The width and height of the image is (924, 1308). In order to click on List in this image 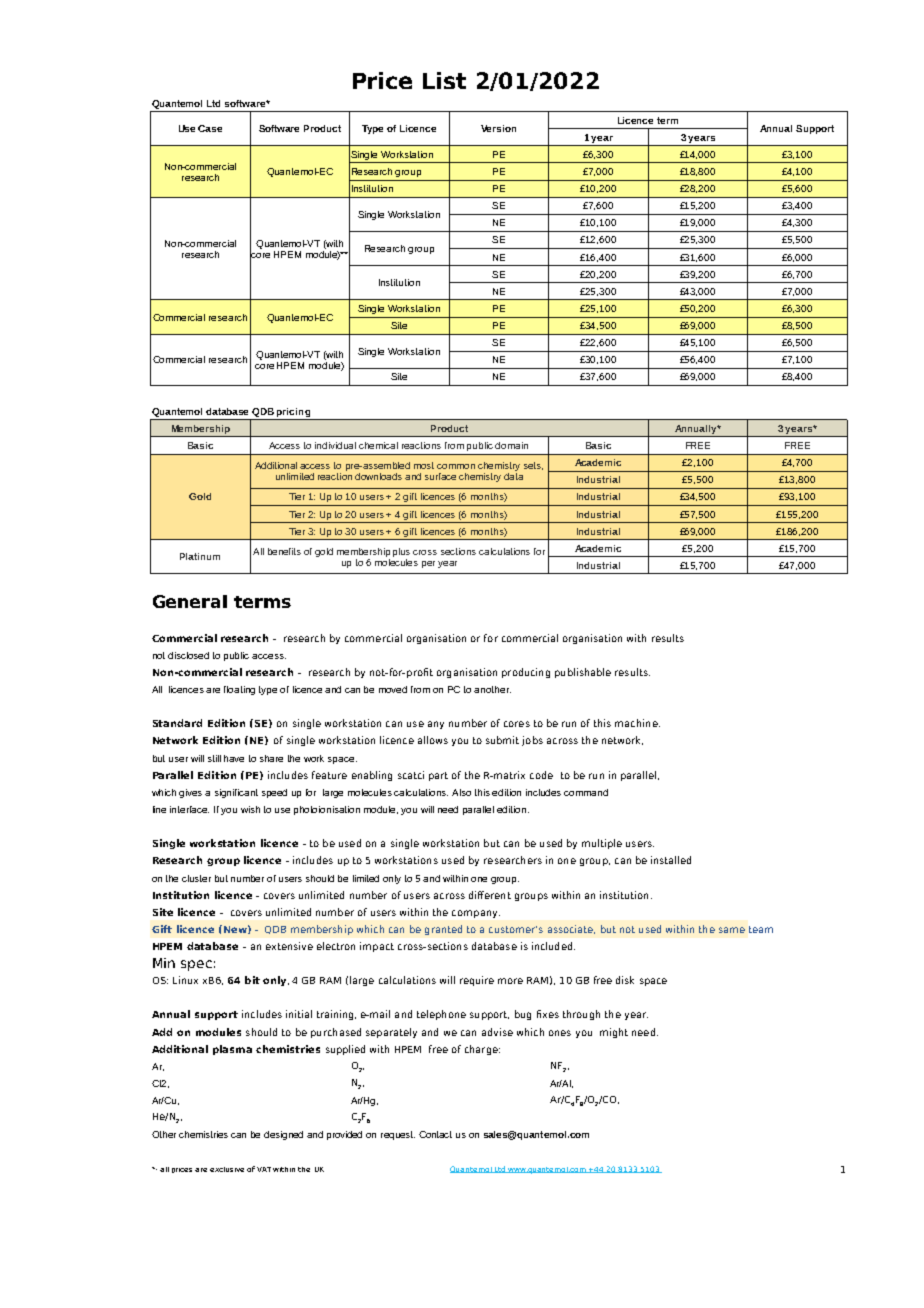, I will do `click(444, 80)`.
